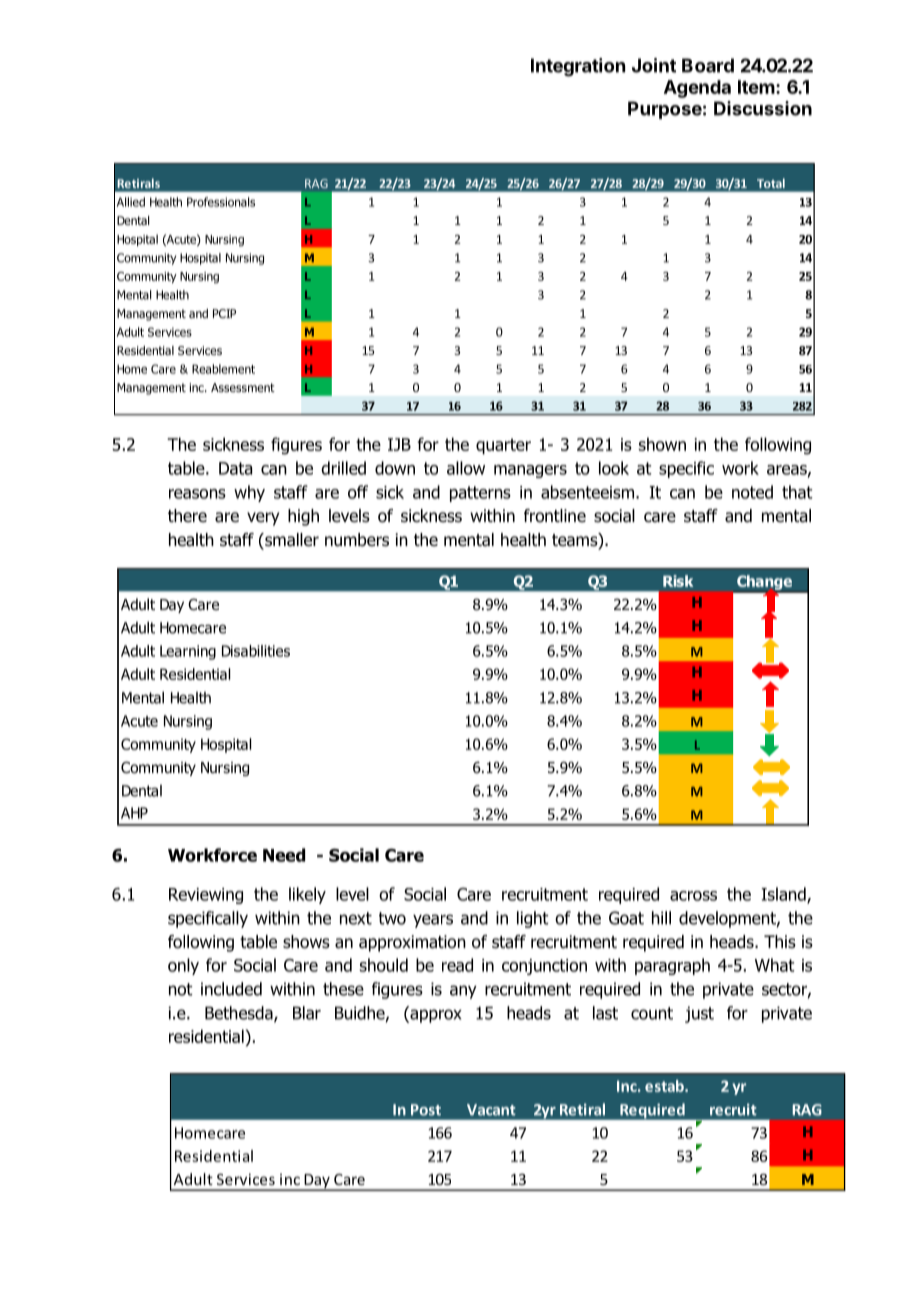  Describe the element at coordinates (578, 67) in the screenshot. I see `Integration` at that location.
